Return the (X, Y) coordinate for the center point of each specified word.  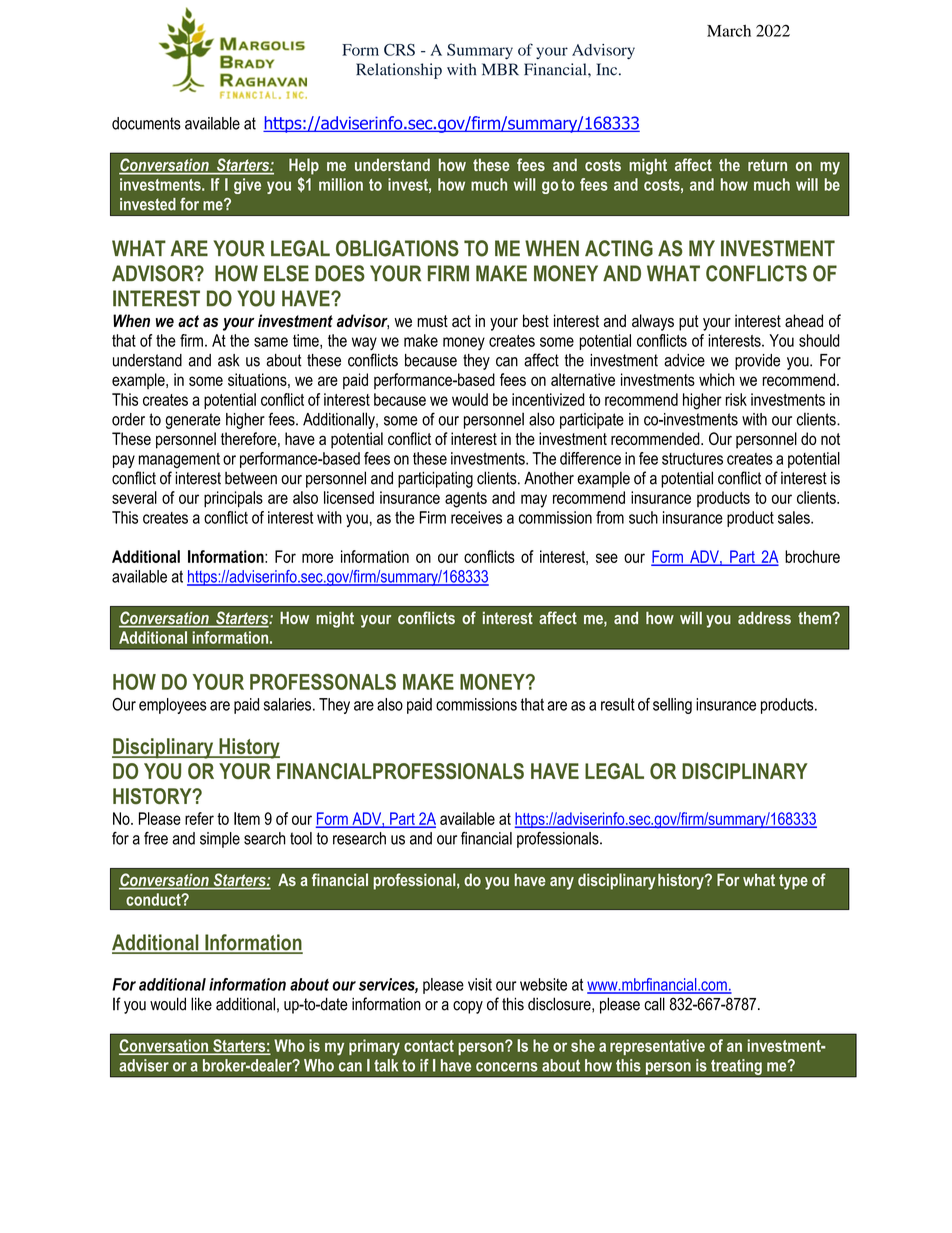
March (729, 31)
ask (229, 360)
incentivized (548, 399)
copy (468, 1007)
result (618, 704)
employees (173, 706)
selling (672, 706)
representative (657, 1047)
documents (146, 123)
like (201, 1004)
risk (736, 399)
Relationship (399, 71)
